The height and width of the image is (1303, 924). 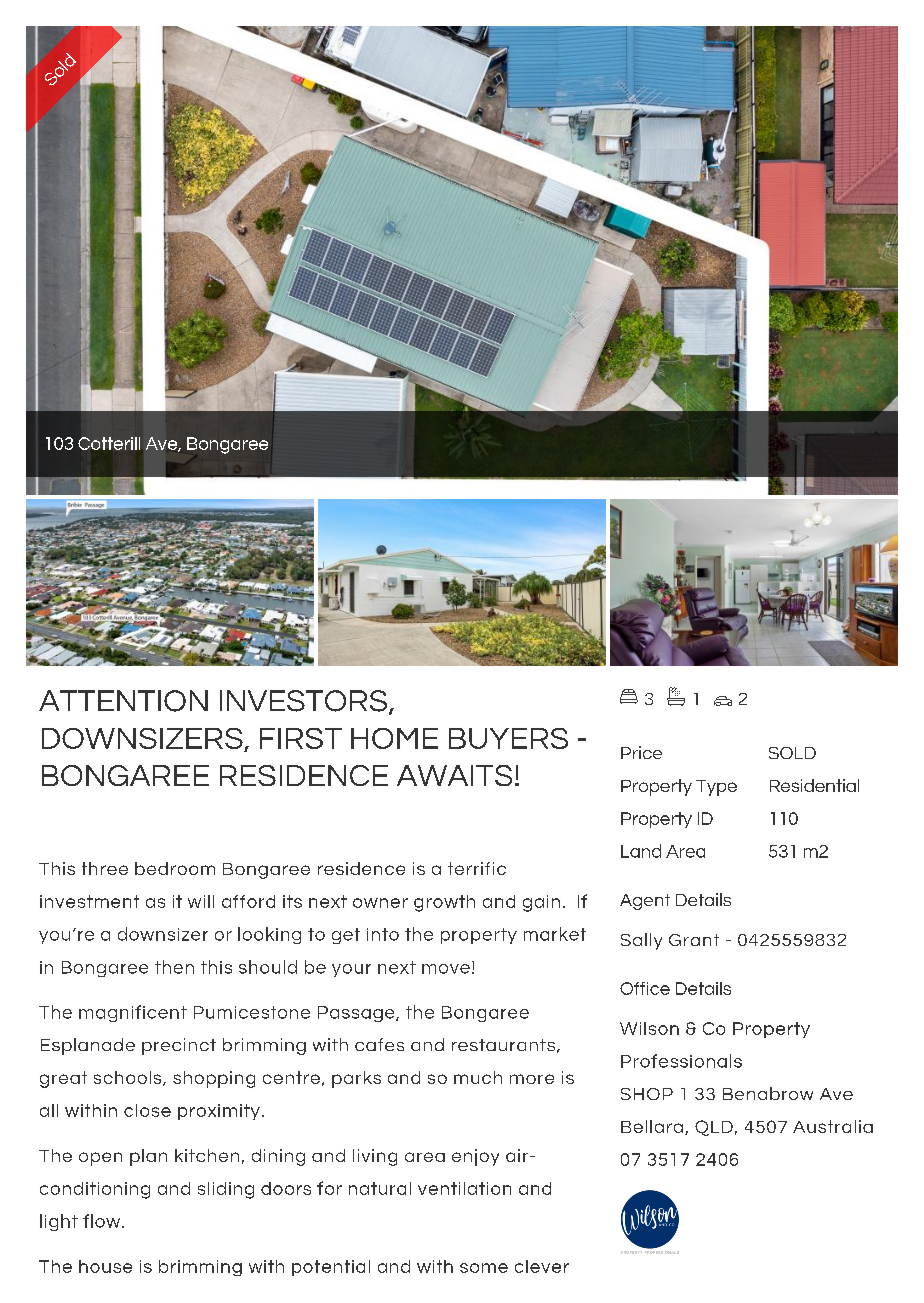 I want to click on enjoy, so click(x=475, y=1157).
